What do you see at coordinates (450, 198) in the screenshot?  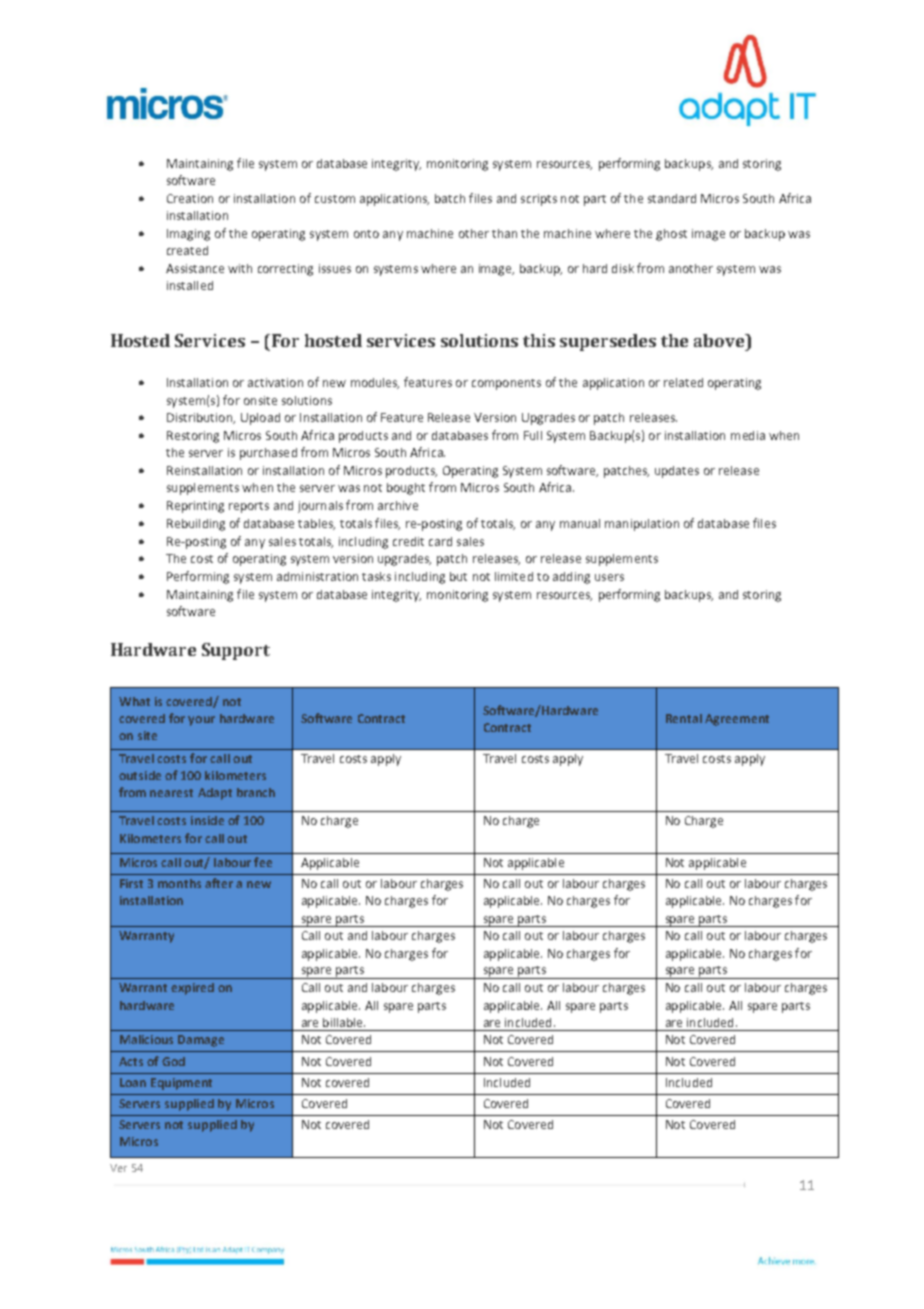 I see `batch` at bounding box center [450, 198].
